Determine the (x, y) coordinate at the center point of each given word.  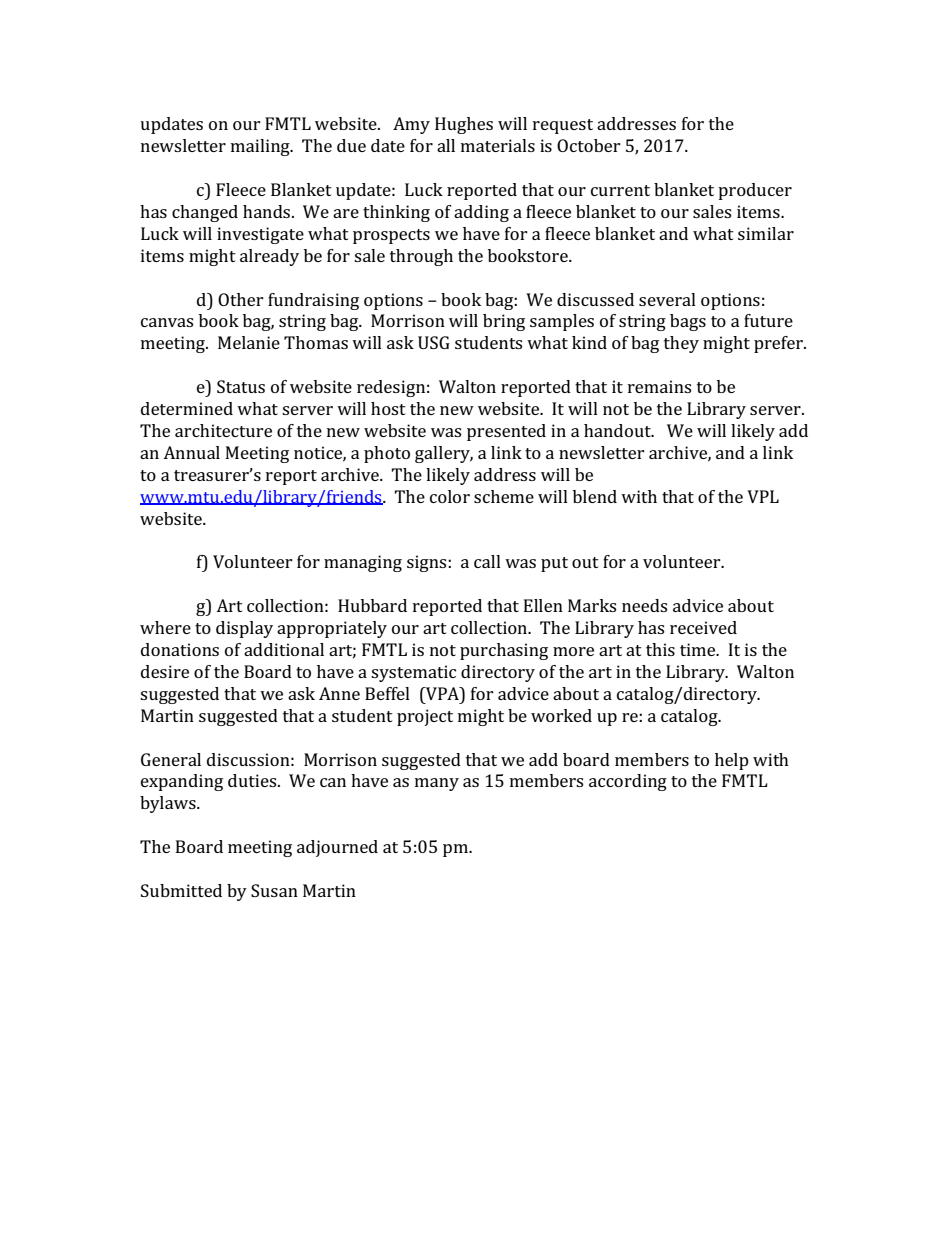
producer (755, 191)
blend (595, 496)
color (450, 496)
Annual (191, 452)
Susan (274, 890)
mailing (261, 147)
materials (498, 145)
